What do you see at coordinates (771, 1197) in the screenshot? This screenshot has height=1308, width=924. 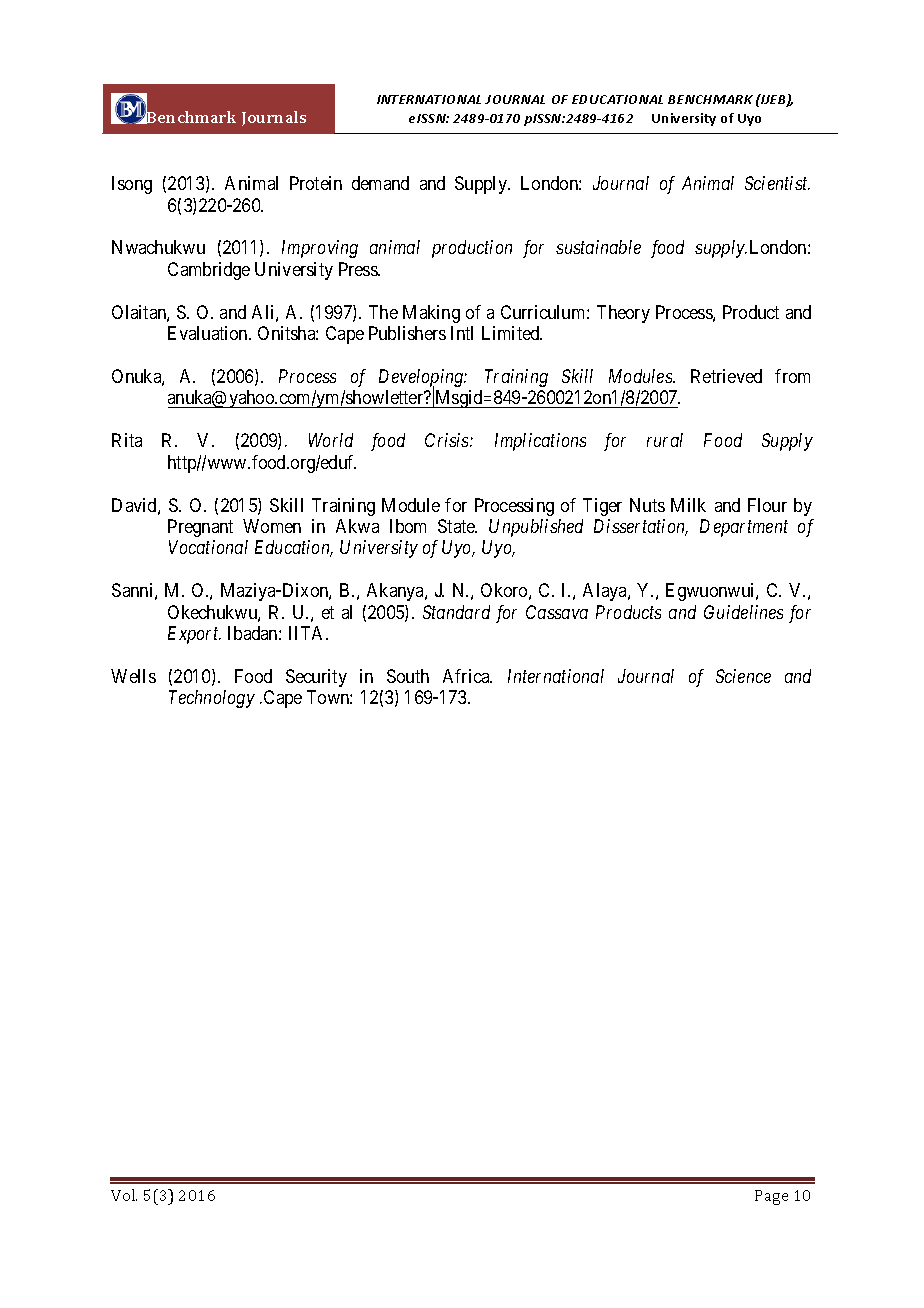 I see `Page` at bounding box center [771, 1197].
